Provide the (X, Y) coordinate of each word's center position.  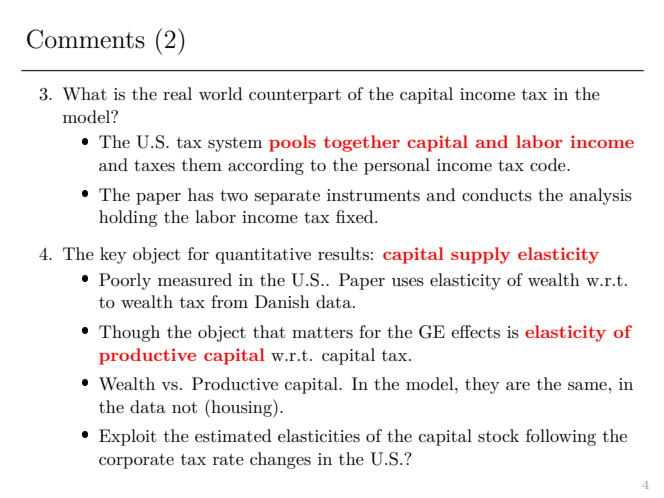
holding (128, 218)
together (362, 143)
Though (129, 333)
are (518, 386)
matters (322, 333)
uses (408, 282)
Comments (86, 39)
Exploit (127, 437)
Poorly (125, 281)
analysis (601, 196)
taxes (154, 166)
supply (480, 255)
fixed (356, 216)
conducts (497, 195)
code (549, 164)
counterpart (295, 96)
